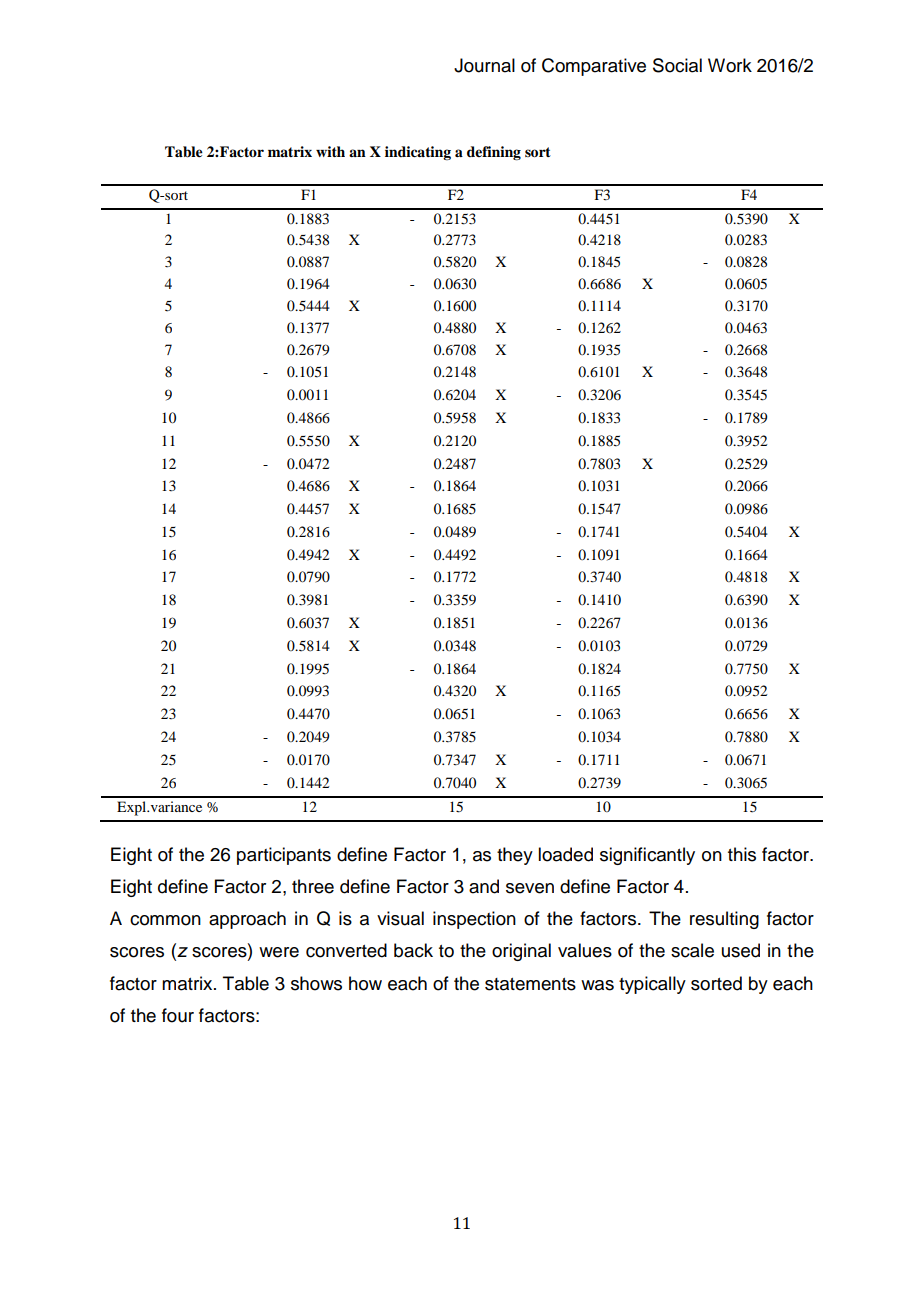 The image size is (924, 1309). Describe the element at coordinates (484, 65) in the image. I see `Journal` at that location.
